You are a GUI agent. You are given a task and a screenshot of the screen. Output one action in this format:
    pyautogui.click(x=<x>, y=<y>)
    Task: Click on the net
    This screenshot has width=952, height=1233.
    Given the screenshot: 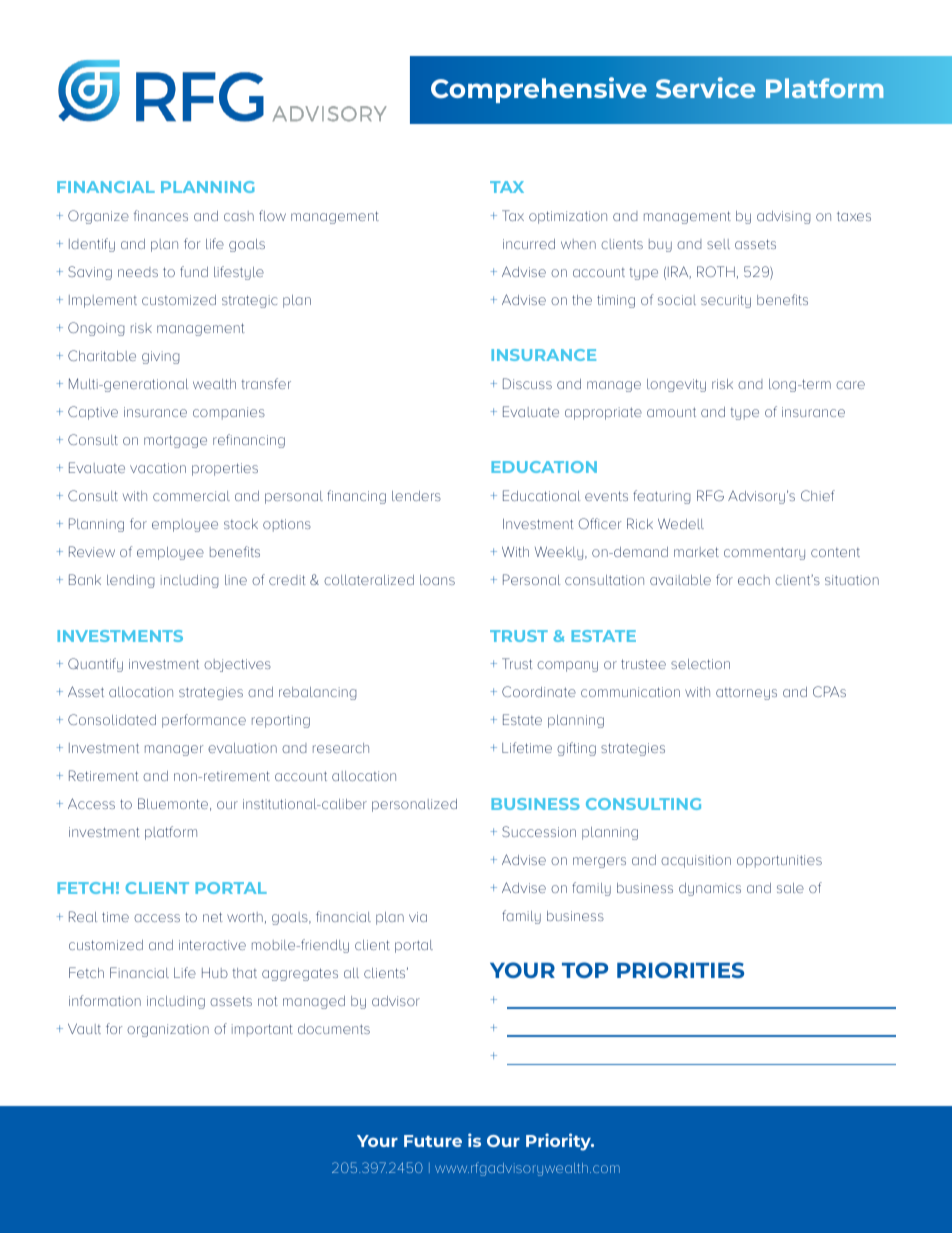 What is the action you would take?
    pyautogui.click(x=213, y=917)
